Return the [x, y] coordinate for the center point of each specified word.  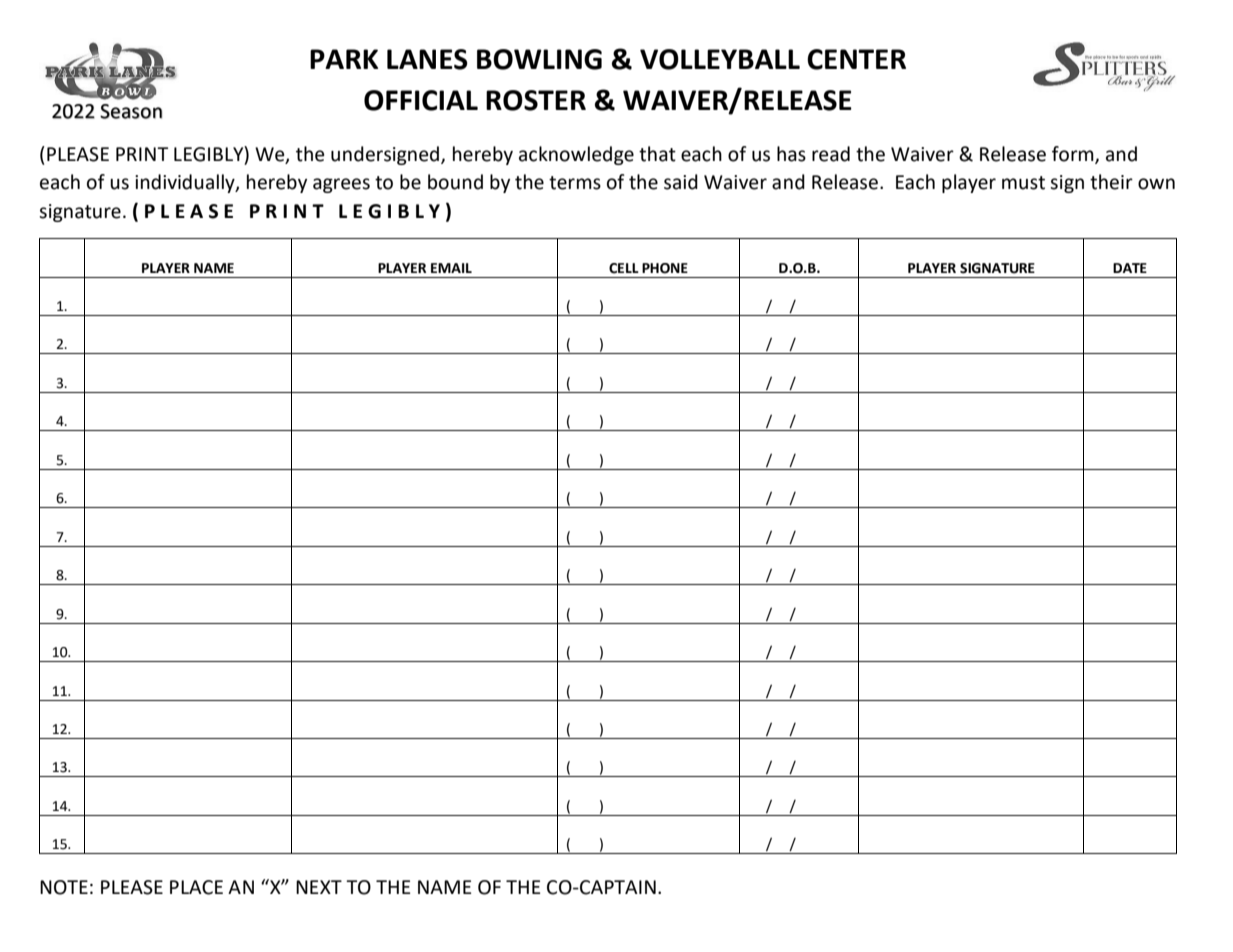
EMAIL [451, 268]
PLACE [196, 887]
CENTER [856, 59]
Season [131, 111]
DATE [1130, 268]
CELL [624, 268]
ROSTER [536, 100]
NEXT [319, 887]
